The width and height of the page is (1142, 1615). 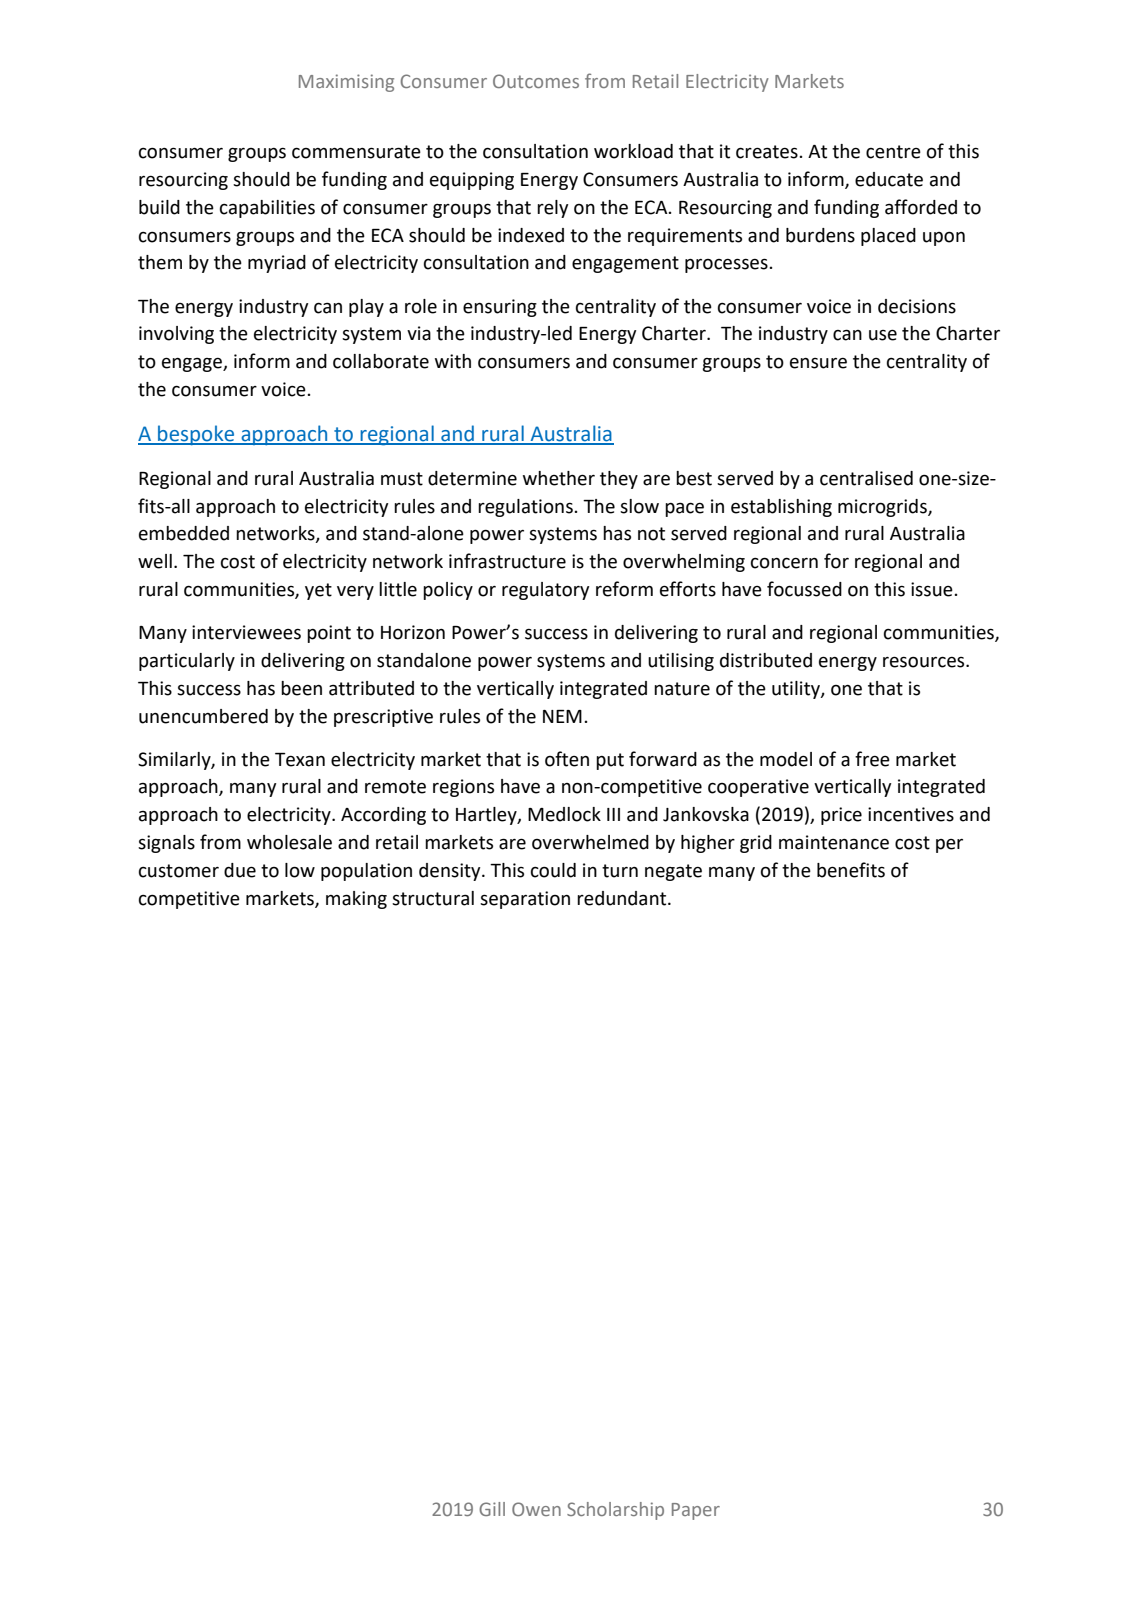 What do you see at coordinates (240, 870) in the page?
I see `due` at bounding box center [240, 870].
